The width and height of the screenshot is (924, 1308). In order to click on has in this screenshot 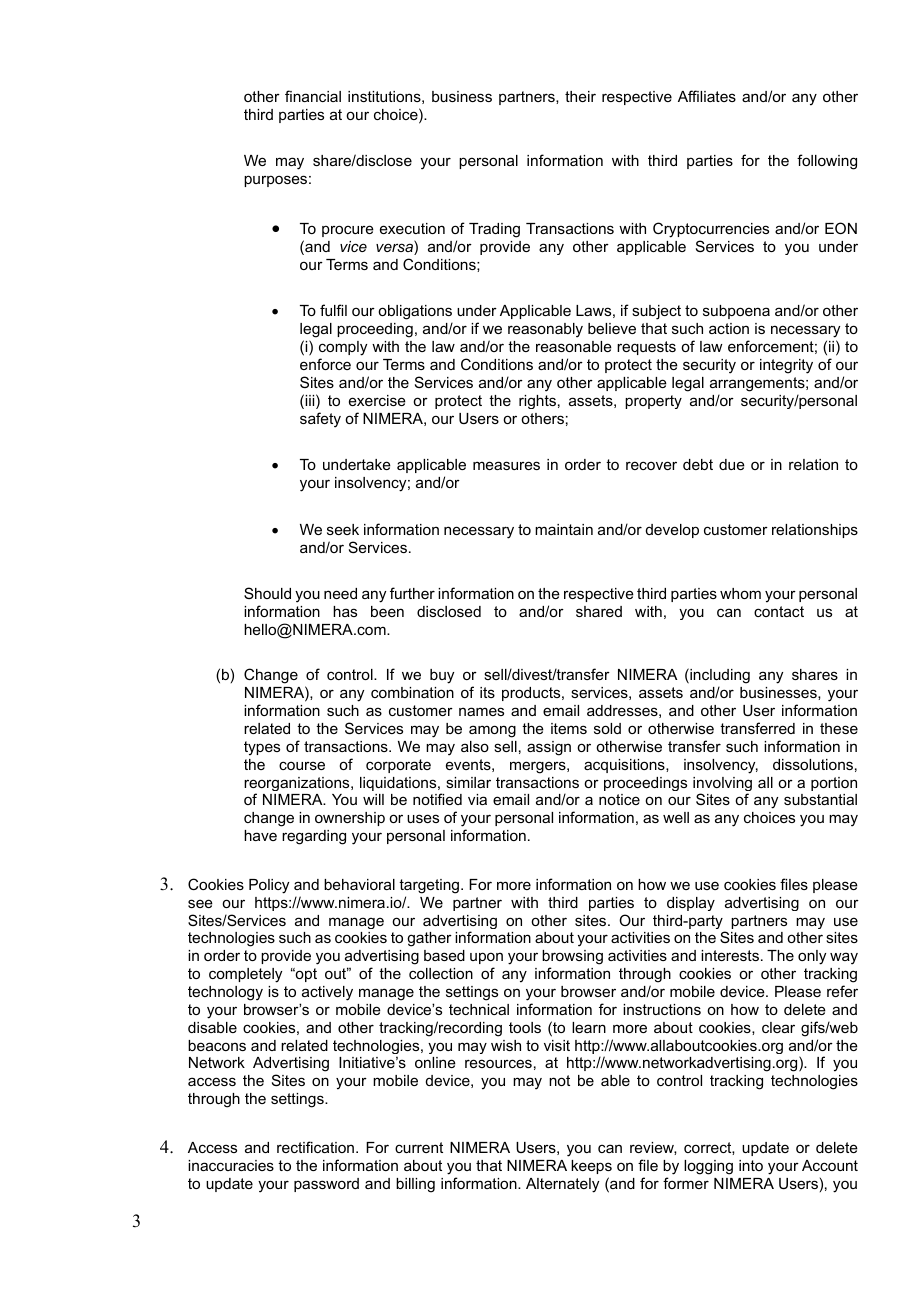, I will do `click(345, 611)`.
